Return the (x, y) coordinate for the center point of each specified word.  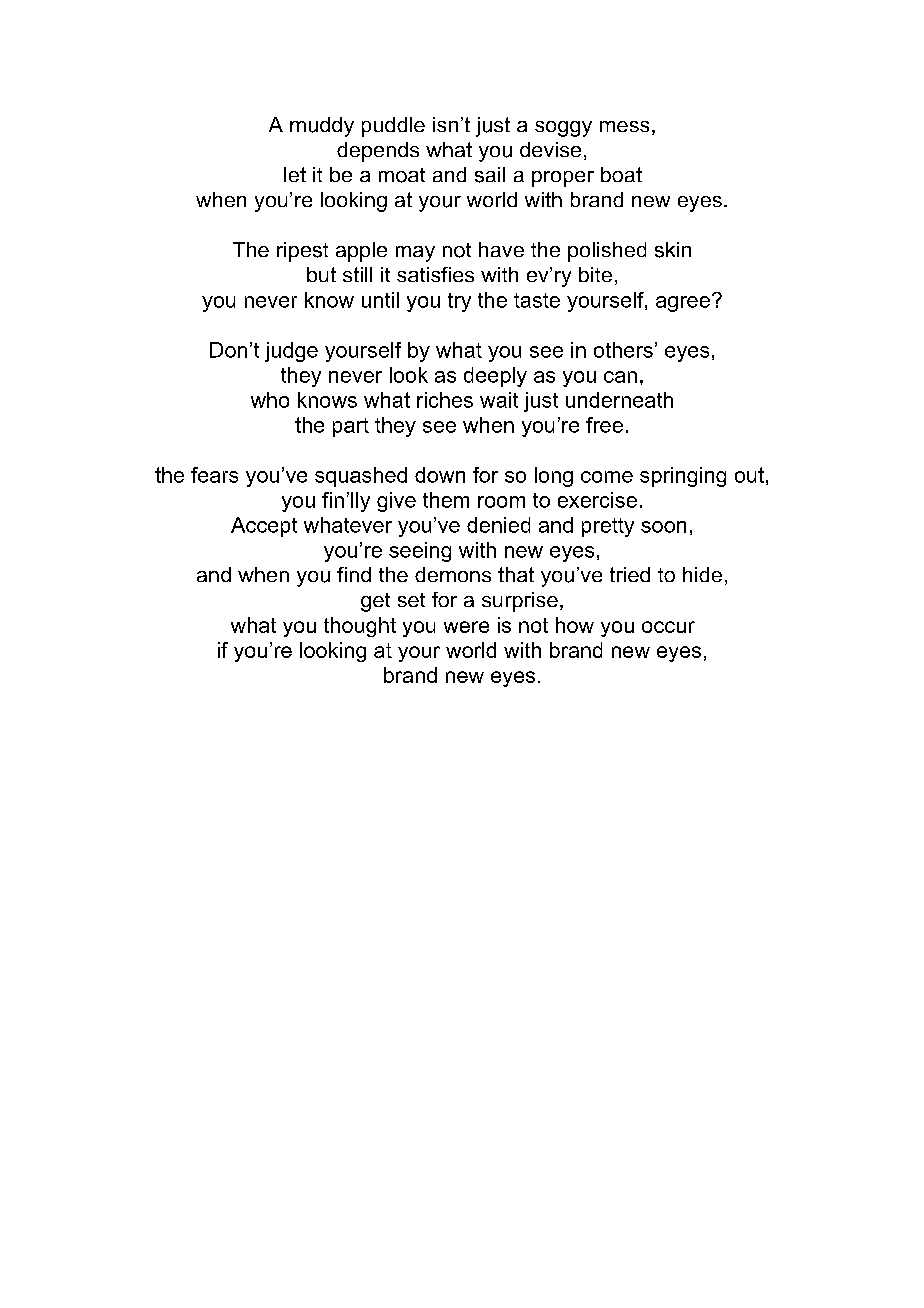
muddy (322, 127)
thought (360, 627)
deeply (495, 377)
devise (550, 149)
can (620, 377)
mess (624, 126)
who (270, 400)
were (466, 627)
